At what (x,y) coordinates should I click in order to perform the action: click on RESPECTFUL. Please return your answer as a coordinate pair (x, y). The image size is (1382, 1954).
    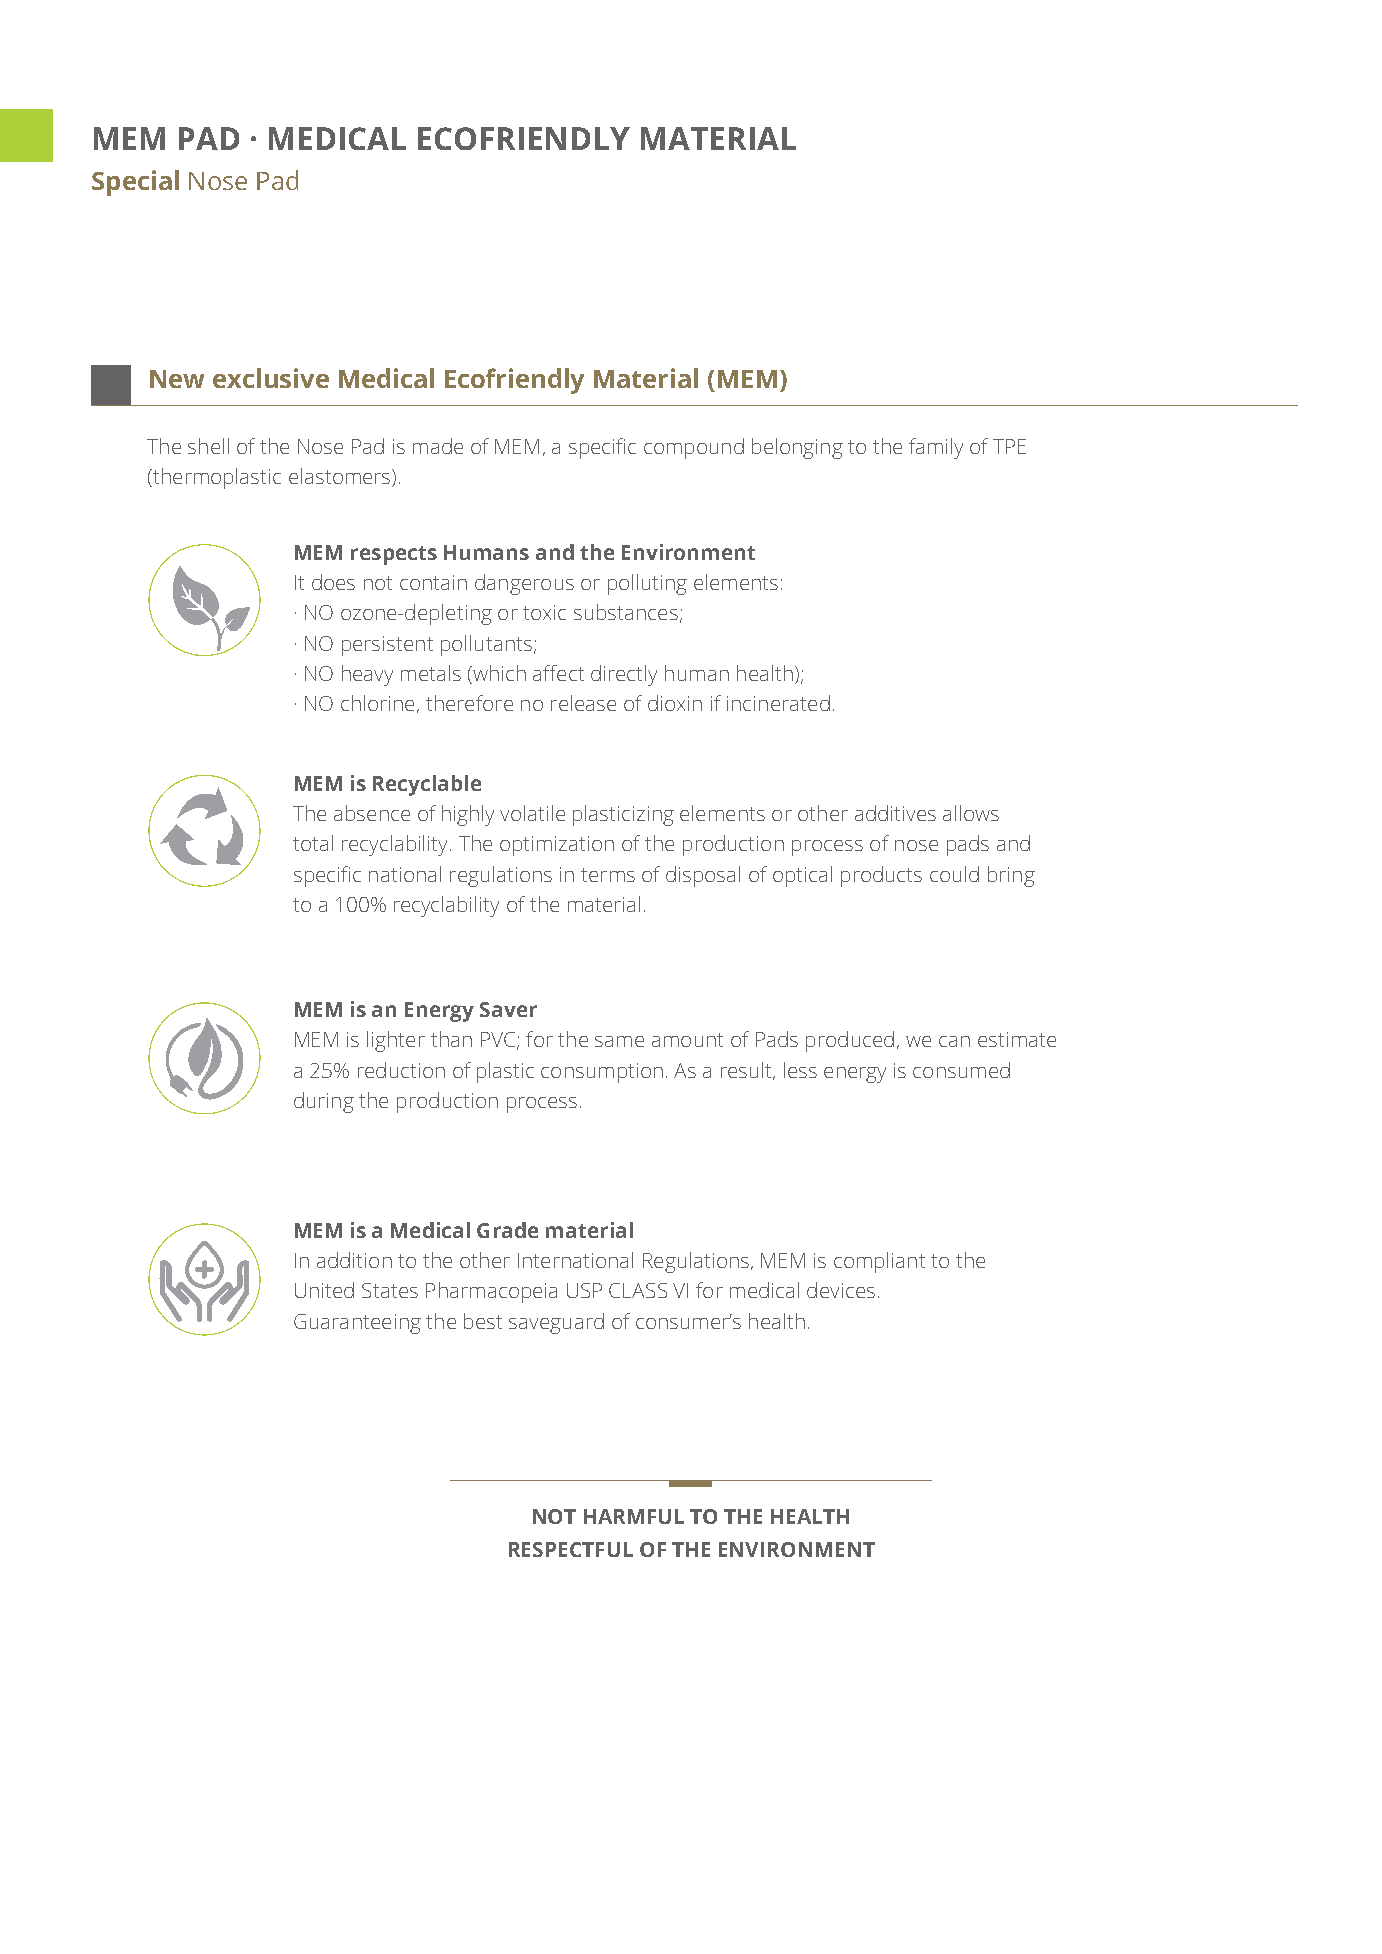
    Looking at the image, I should click on (571, 1549).
